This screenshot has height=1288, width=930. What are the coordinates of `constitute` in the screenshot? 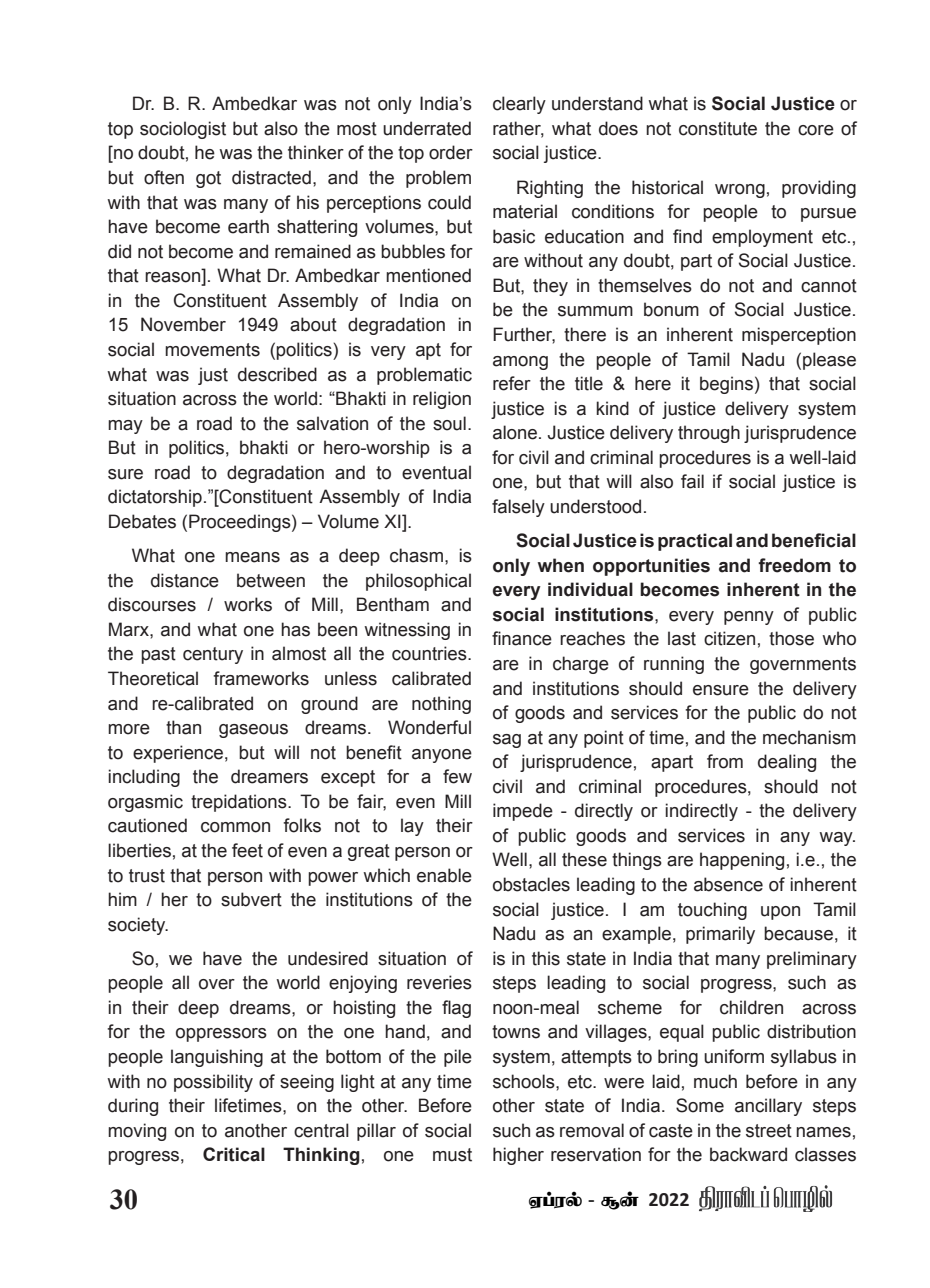 It's located at (718, 128).
